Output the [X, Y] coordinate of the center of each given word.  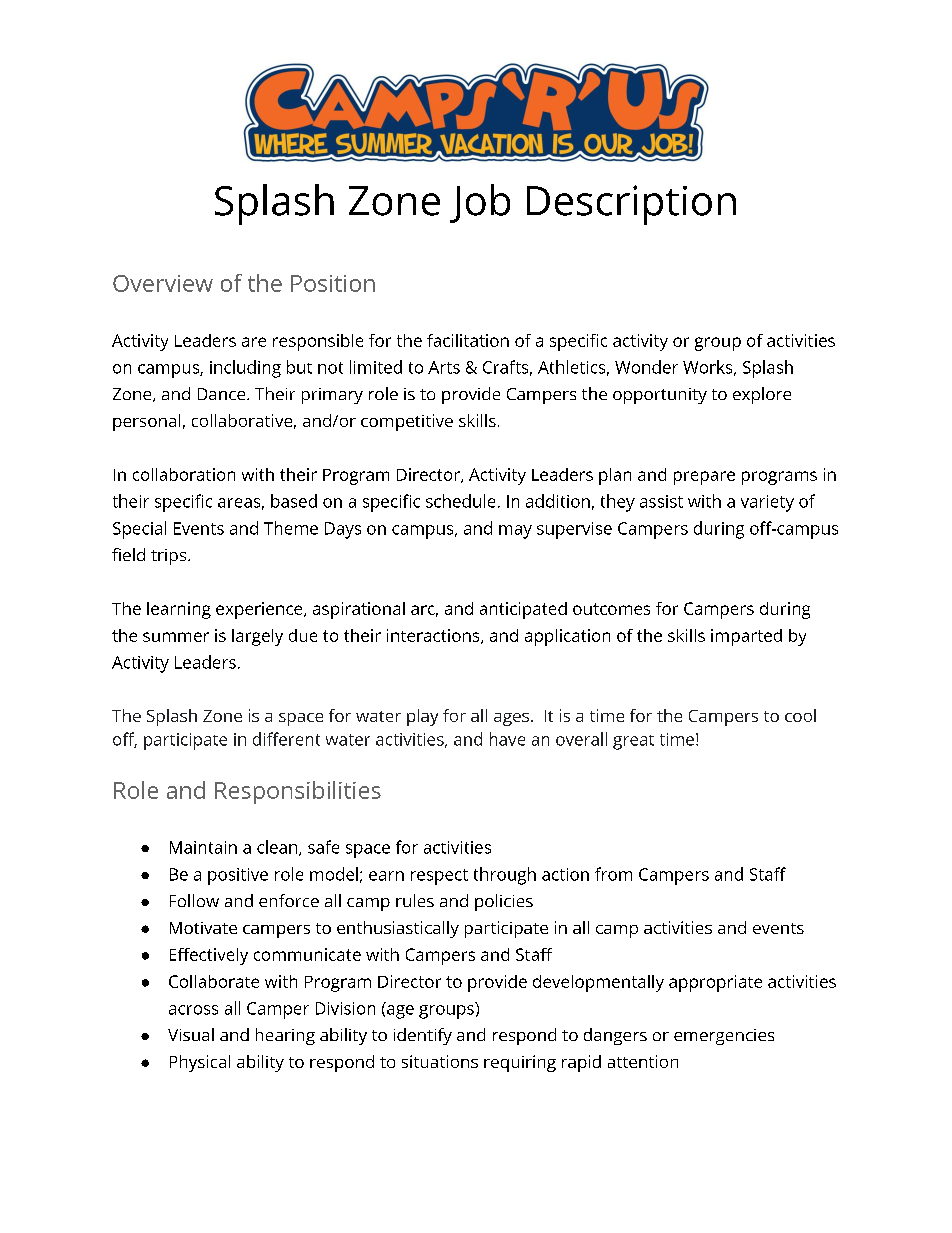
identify [423, 1036]
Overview [163, 283]
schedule [460, 501]
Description [631, 205]
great [633, 742]
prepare [704, 478]
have [507, 739]
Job [480, 203]
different [286, 739]
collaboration [184, 474]
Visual [191, 1034]
